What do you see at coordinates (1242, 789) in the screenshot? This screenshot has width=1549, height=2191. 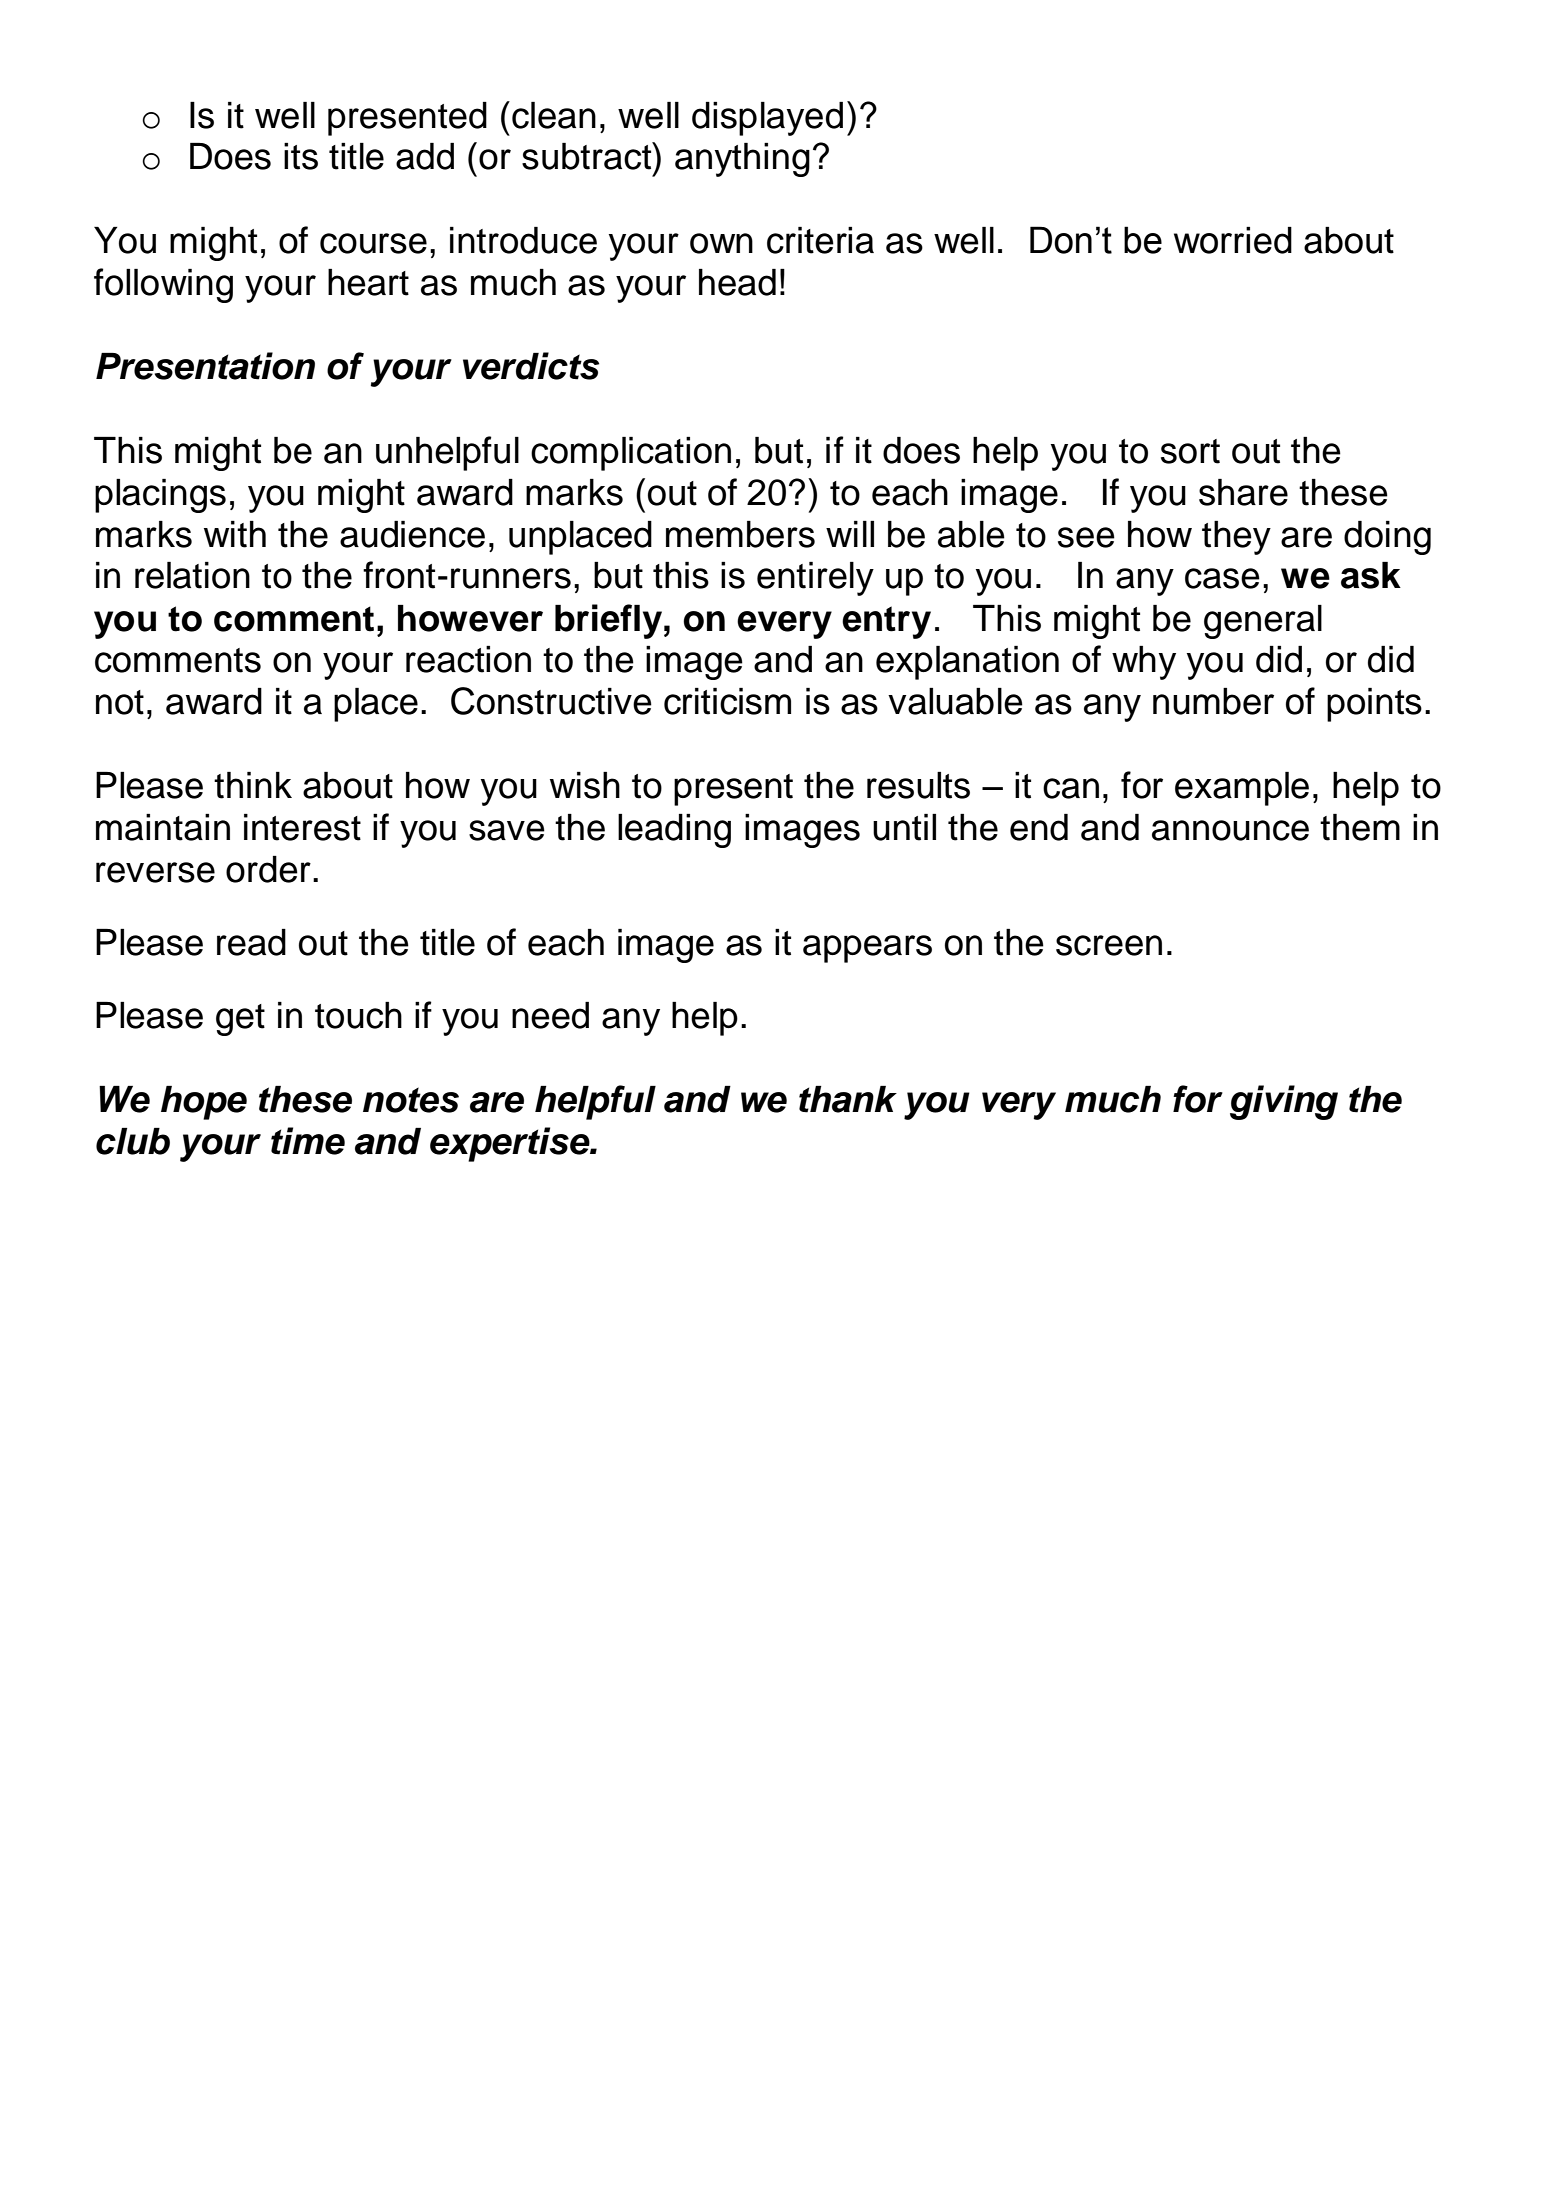 I see `example` at bounding box center [1242, 789].
